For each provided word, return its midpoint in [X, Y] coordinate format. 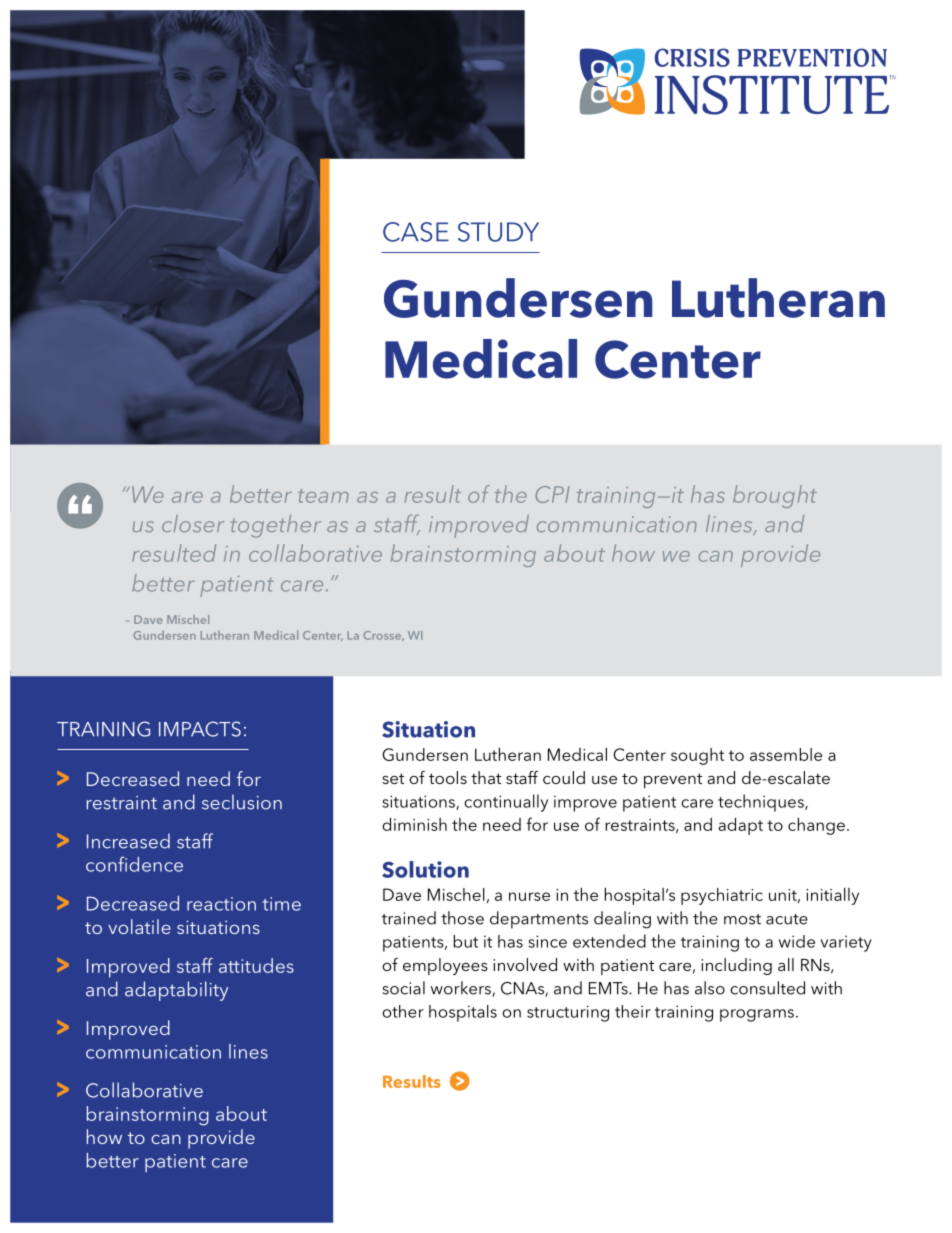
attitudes [256, 965]
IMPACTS [200, 729]
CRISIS [692, 57]
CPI [552, 494]
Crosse [383, 636]
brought [775, 496]
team [323, 496]
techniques [762, 803]
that [486, 777]
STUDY [498, 232]
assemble [786, 754]
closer [193, 523]
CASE [416, 232]
